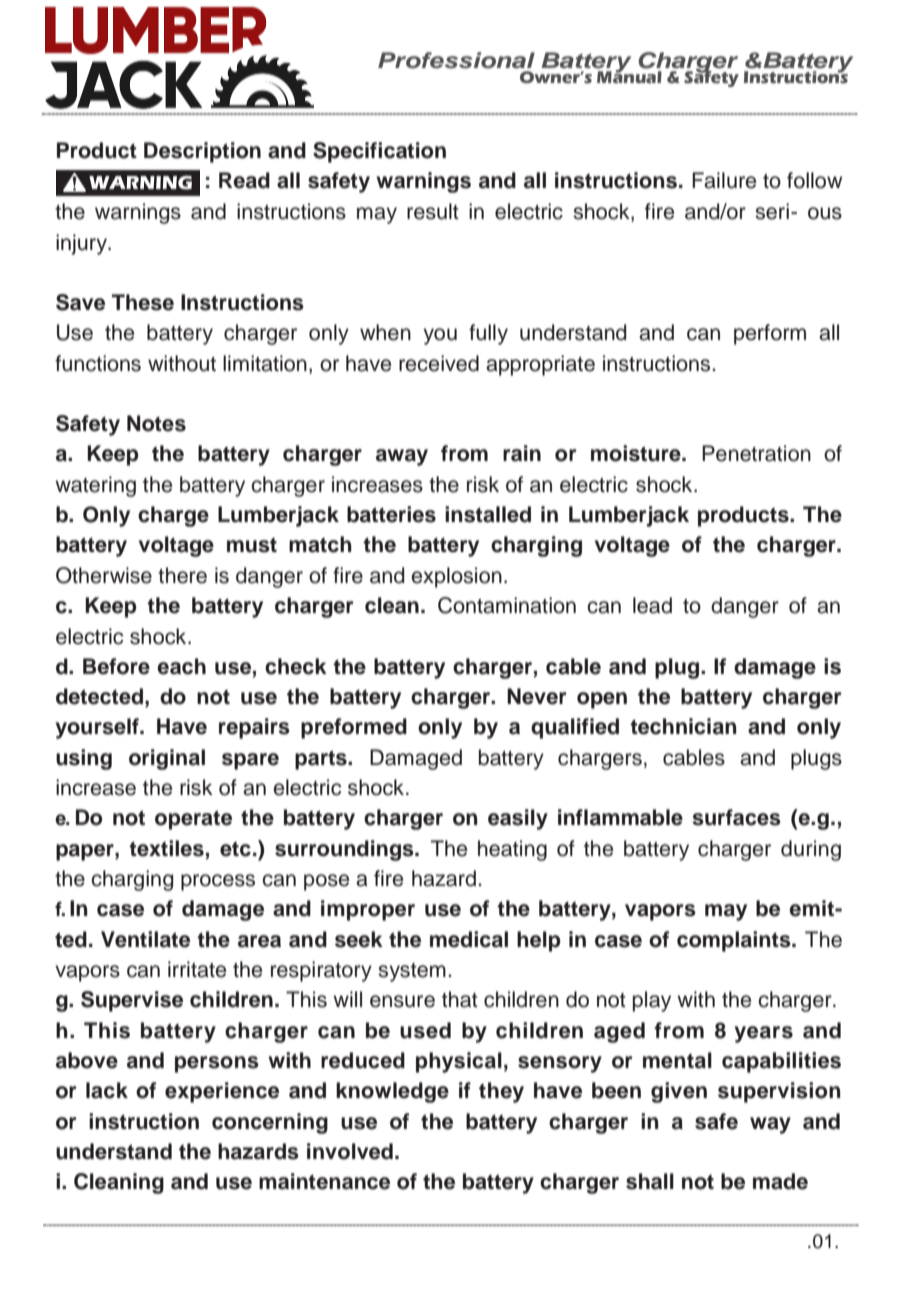 The width and height of the image is (897, 1316). Describe the element at coordinates (222, 1092) in the image. I see `experience` at that location.
